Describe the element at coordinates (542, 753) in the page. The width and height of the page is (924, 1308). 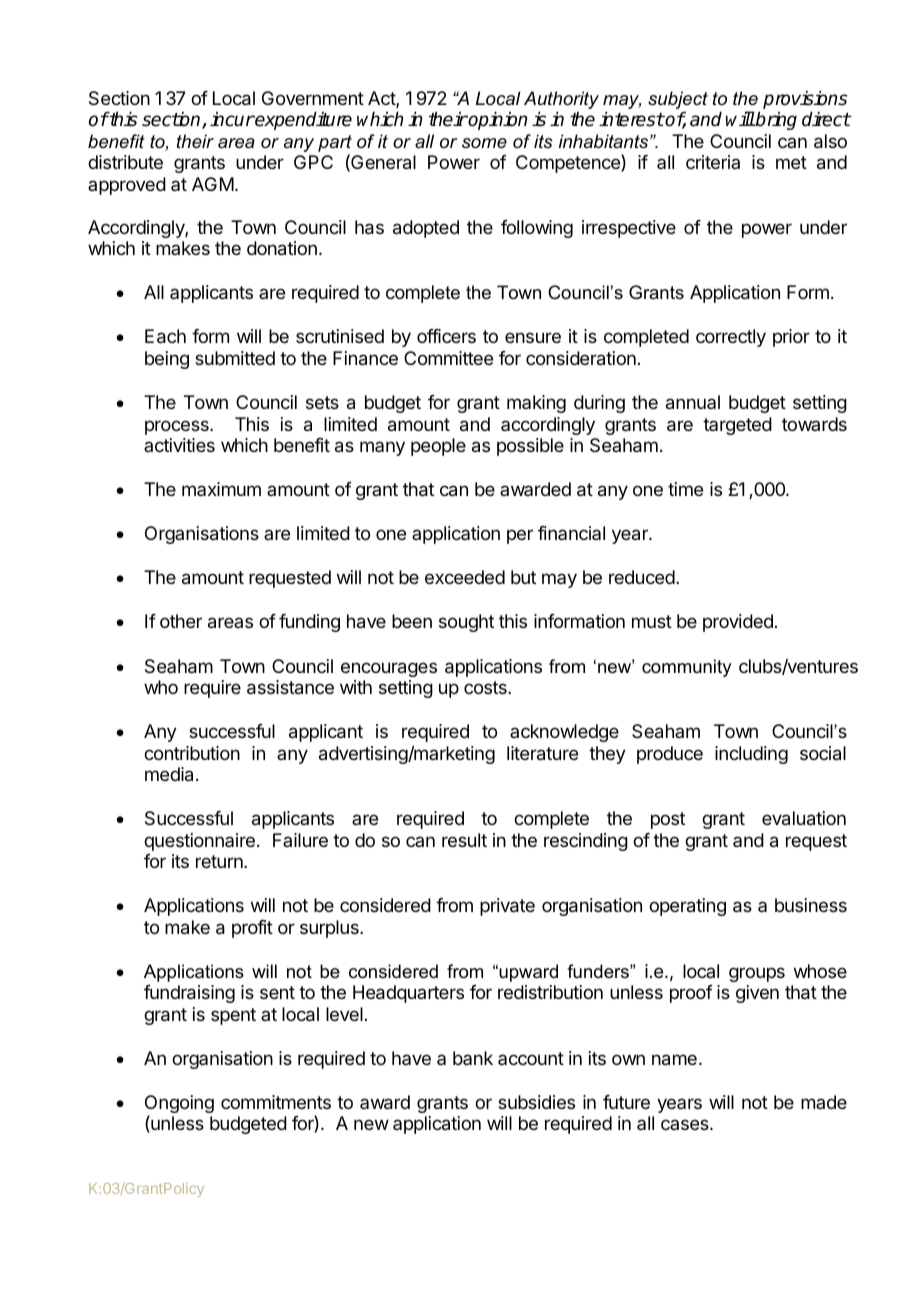
I see `literature` at that location.
